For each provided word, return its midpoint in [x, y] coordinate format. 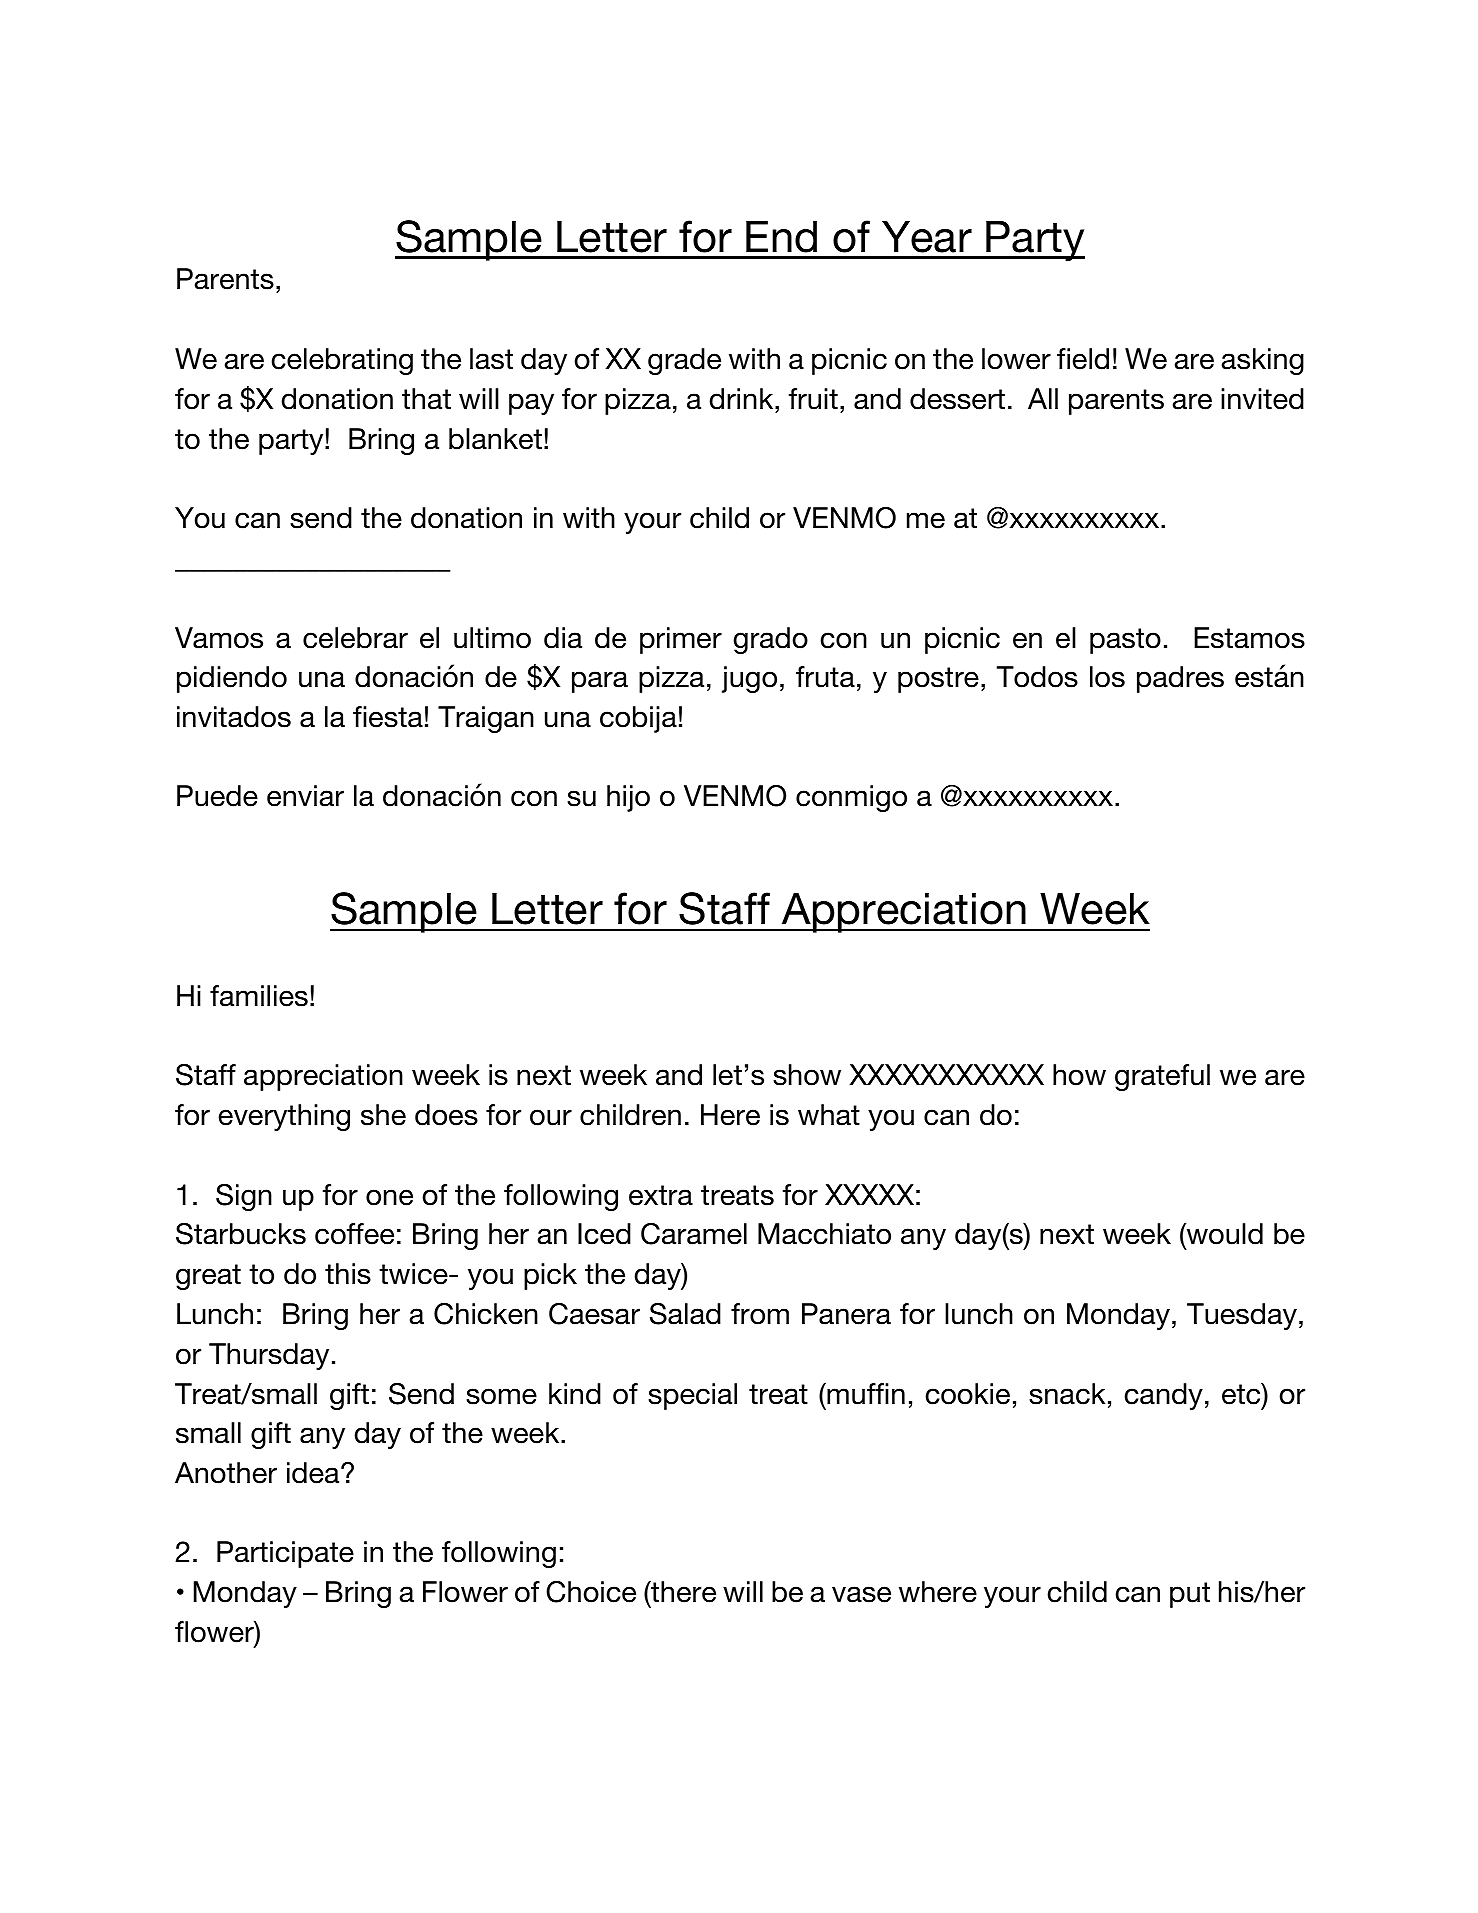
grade [684, 361]
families [259, 996]
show [807, 1075]
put [1190, 1595]
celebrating [342, 361]
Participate [285, 1554]
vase [861, 1594]
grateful [1162, 1077]
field [1083, 359]
